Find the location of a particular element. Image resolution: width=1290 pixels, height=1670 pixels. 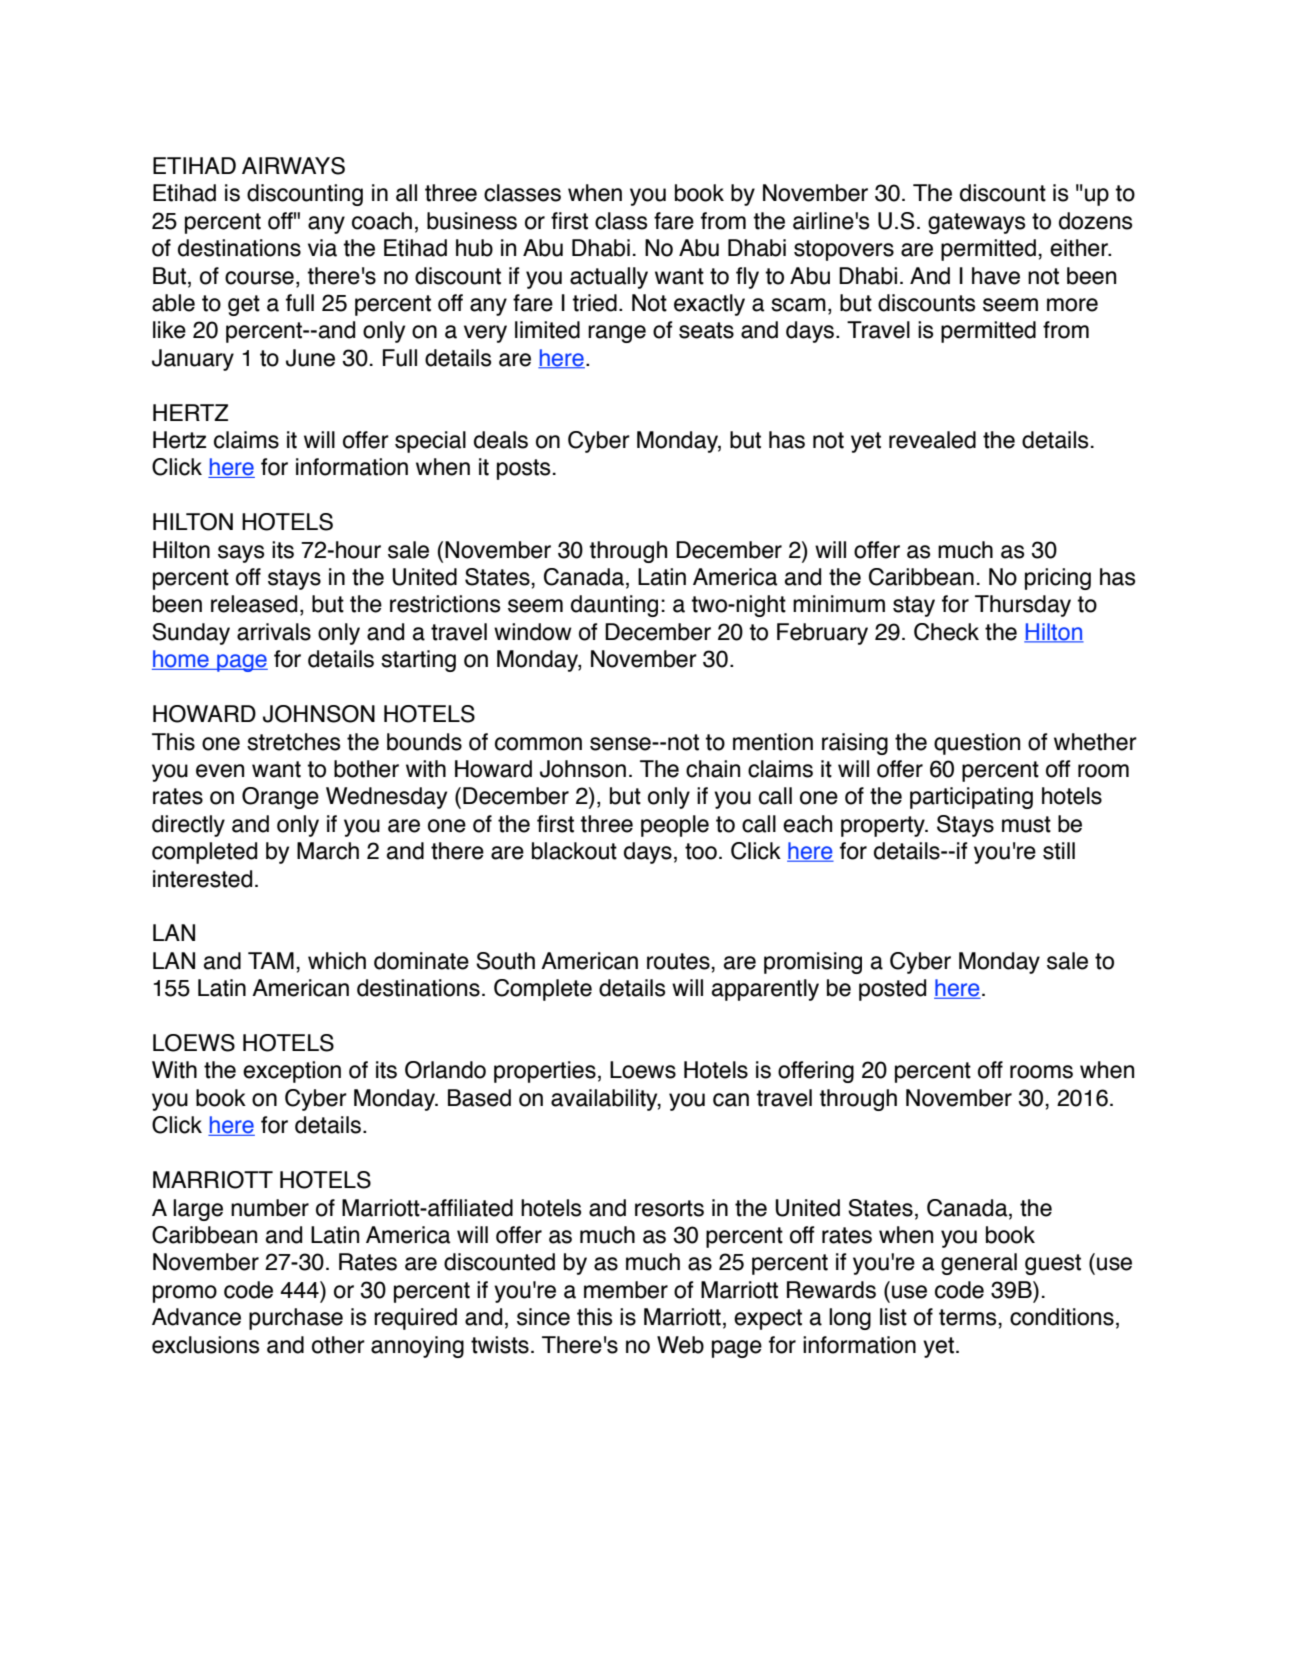

gateways is located at coordinates (976, 223).
